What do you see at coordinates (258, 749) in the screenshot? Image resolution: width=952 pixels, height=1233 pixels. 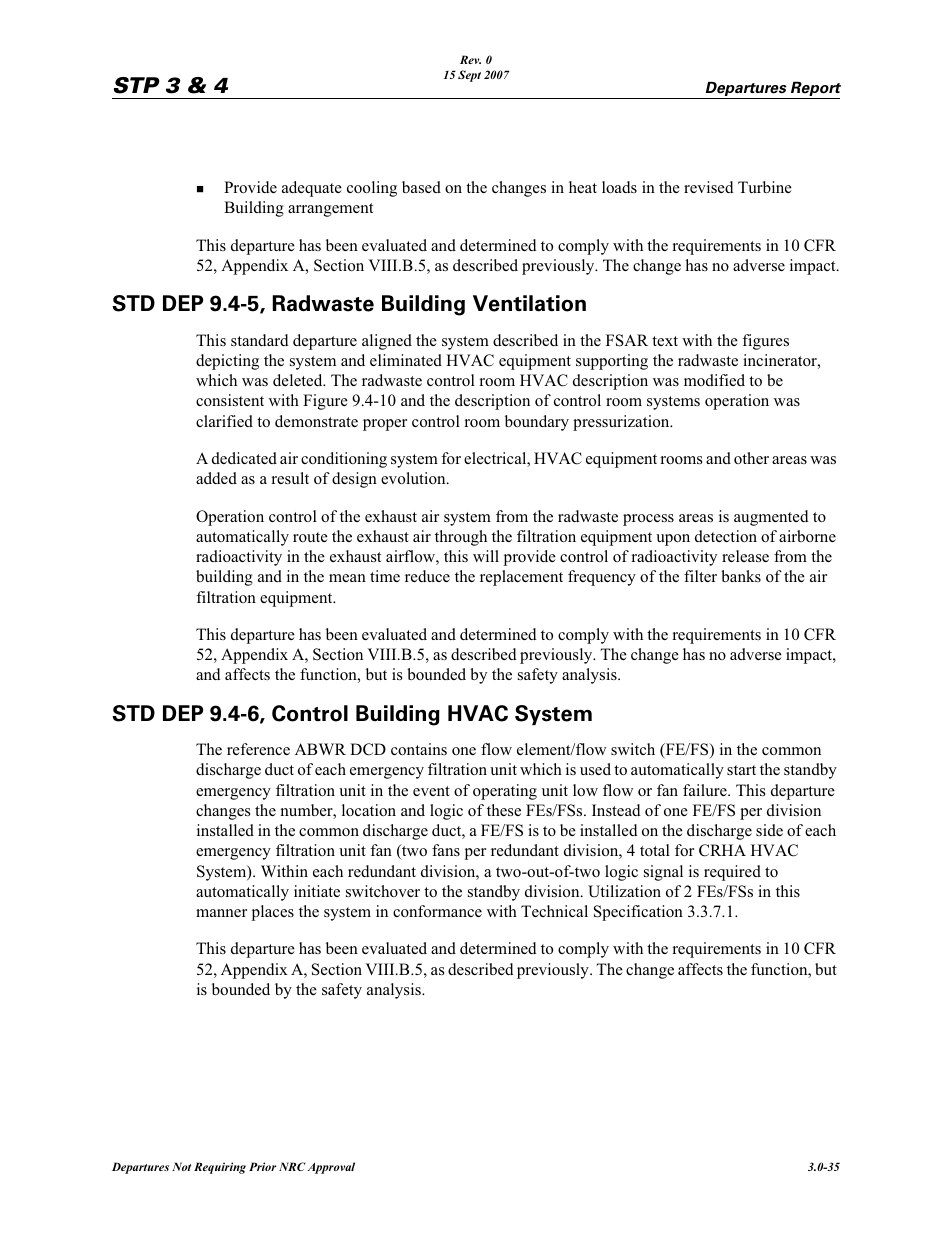 I see `reference` at bounding box center [258, 749].
